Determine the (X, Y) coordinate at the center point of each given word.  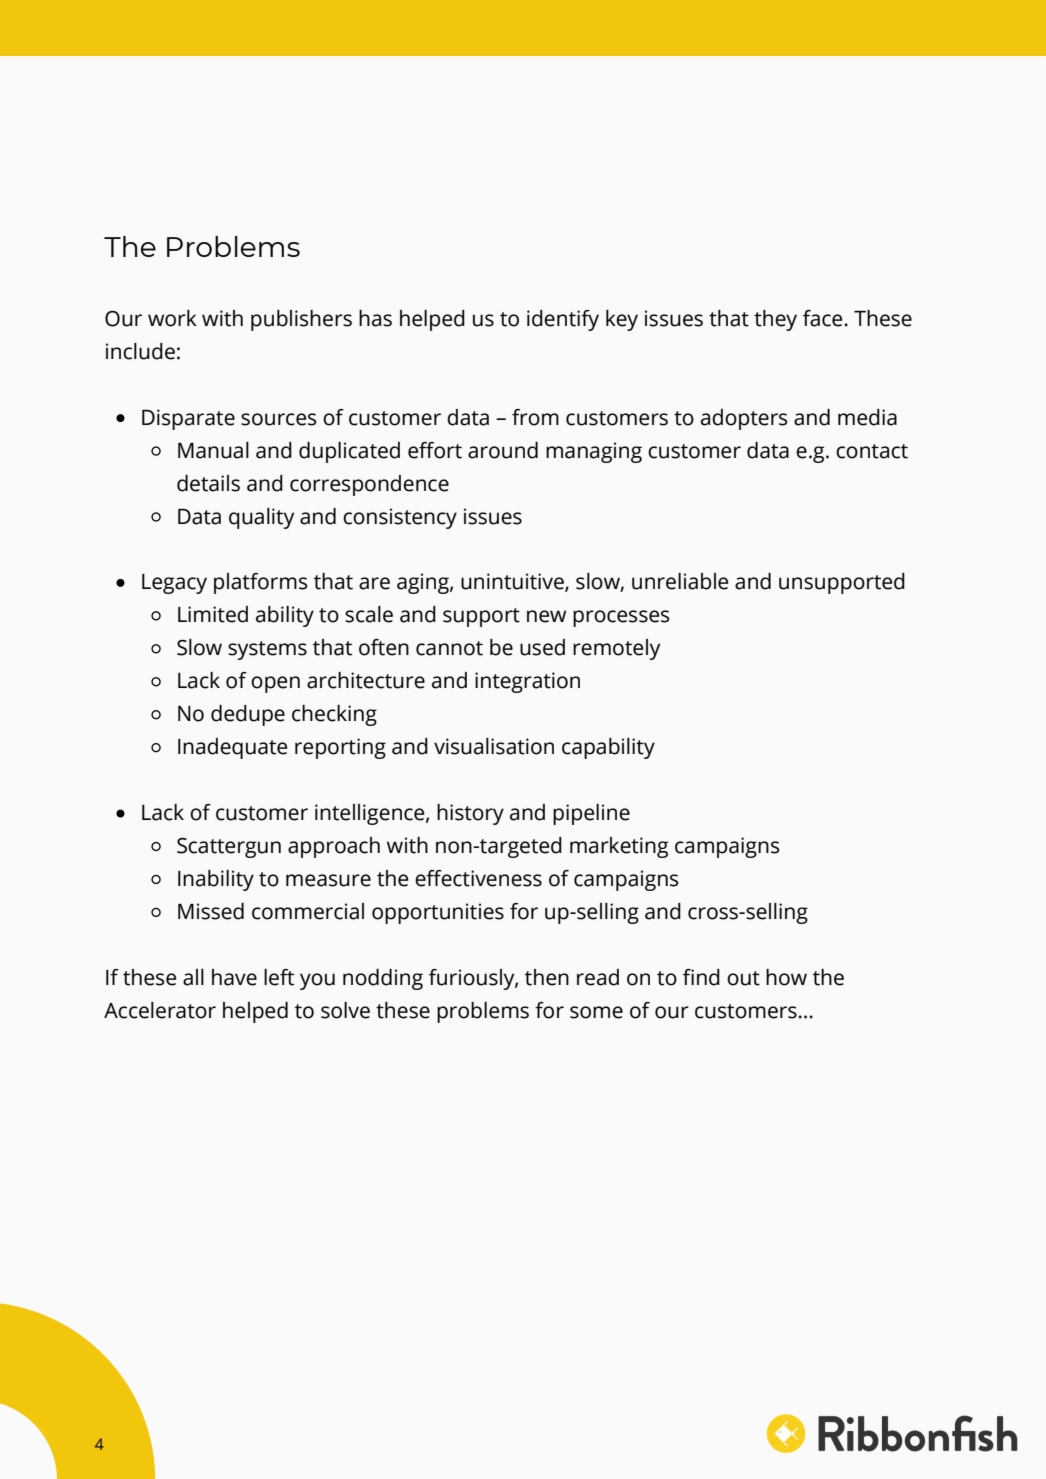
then (547, 977)
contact (872, 451)
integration (527, 682)
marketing (619, 847)
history (470, 814)
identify (563, 320)
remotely (616, 649)
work (172, 318)
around (503, 450)
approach (334, 847)
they (775, 320)
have (234, 977)
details (208, 483)
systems (267, 650)
